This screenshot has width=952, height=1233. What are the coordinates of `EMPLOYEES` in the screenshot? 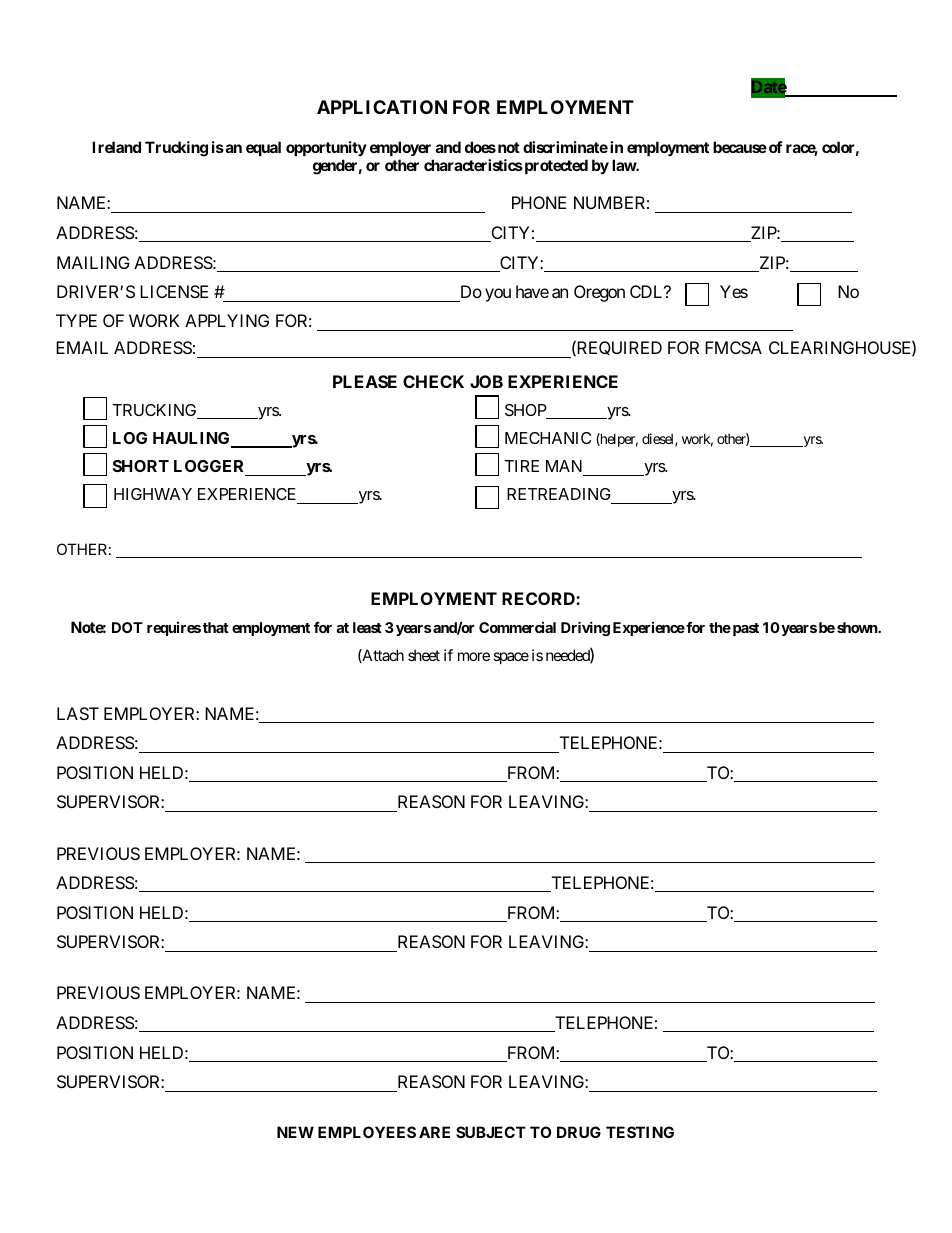 It's located at (367, 1132).
